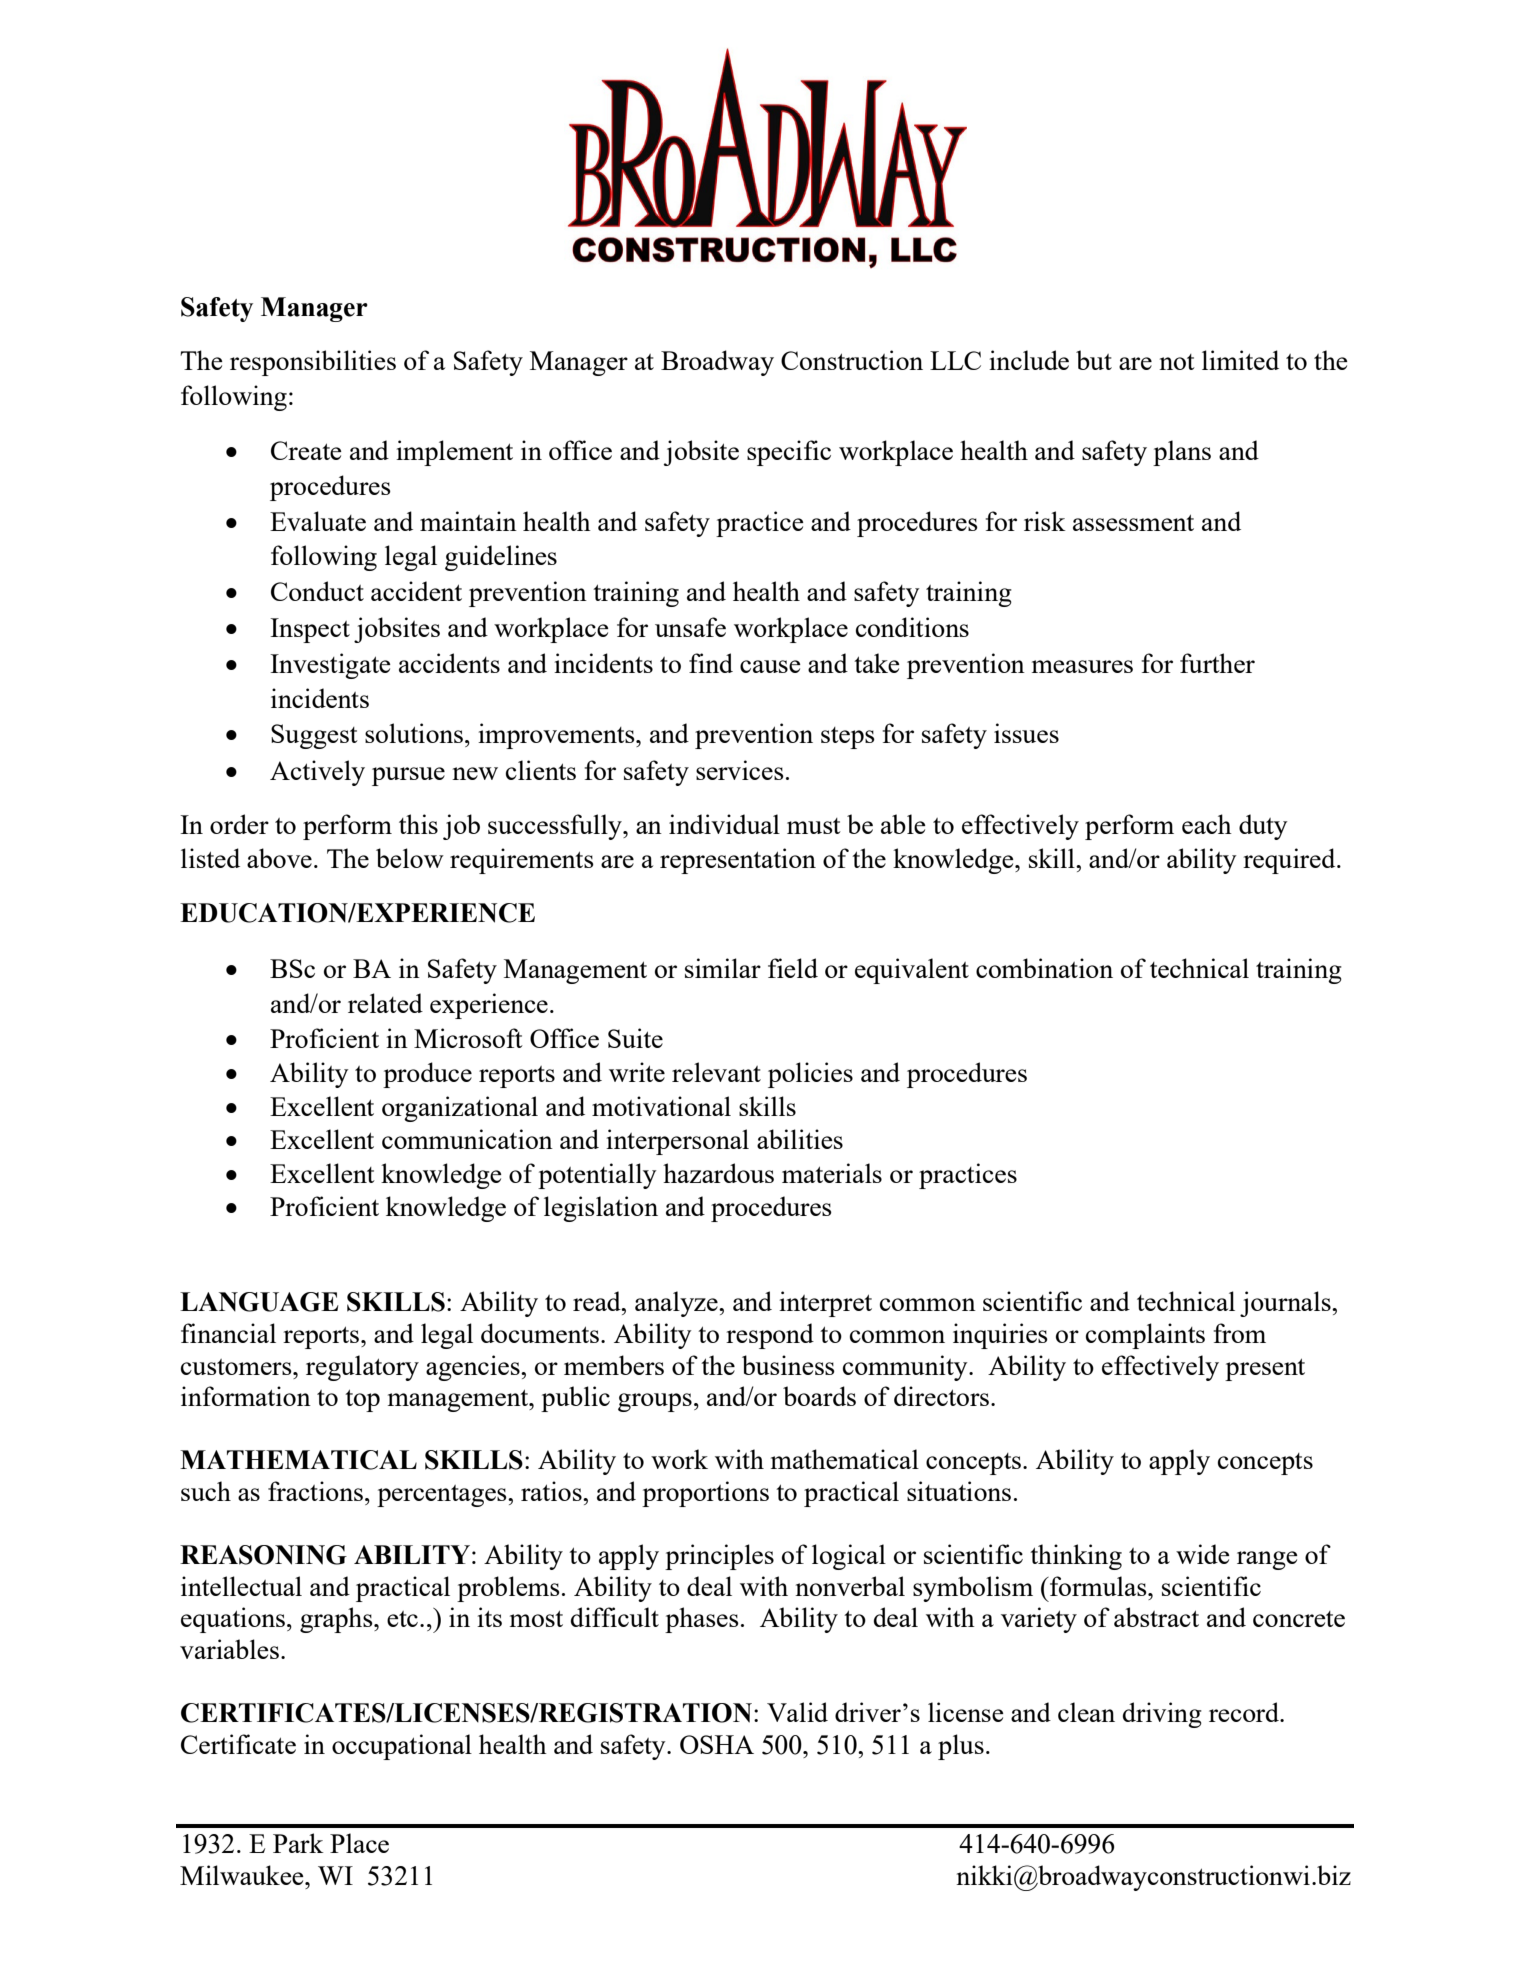 This image has height=1981, width=1531. What do you see at coordinates (427, 1075) in the image?
I see `produce` at bounding box center [427, 1075].
